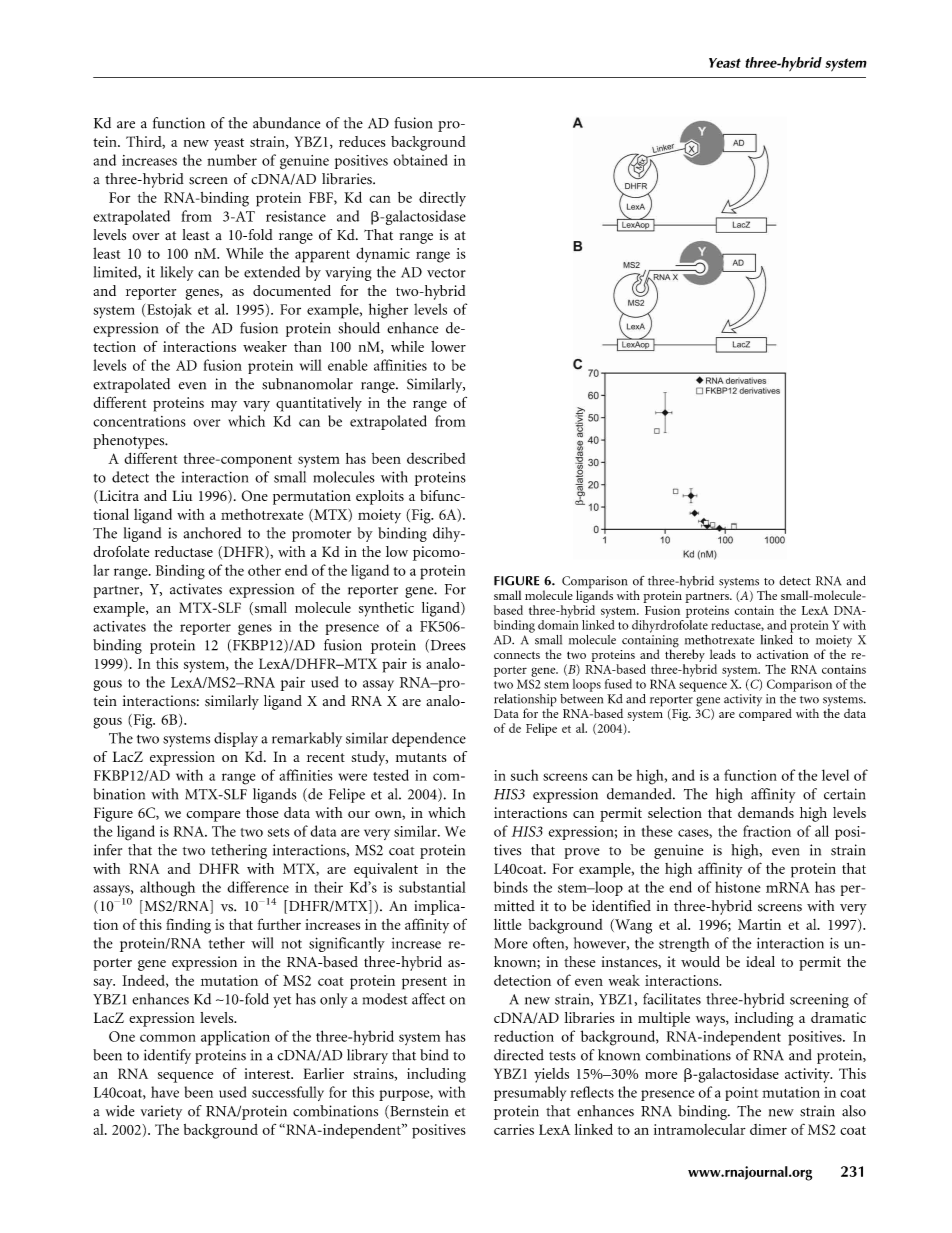  Describe the element at coordinates (766, 812) in the document. I see `demands` at that location.
